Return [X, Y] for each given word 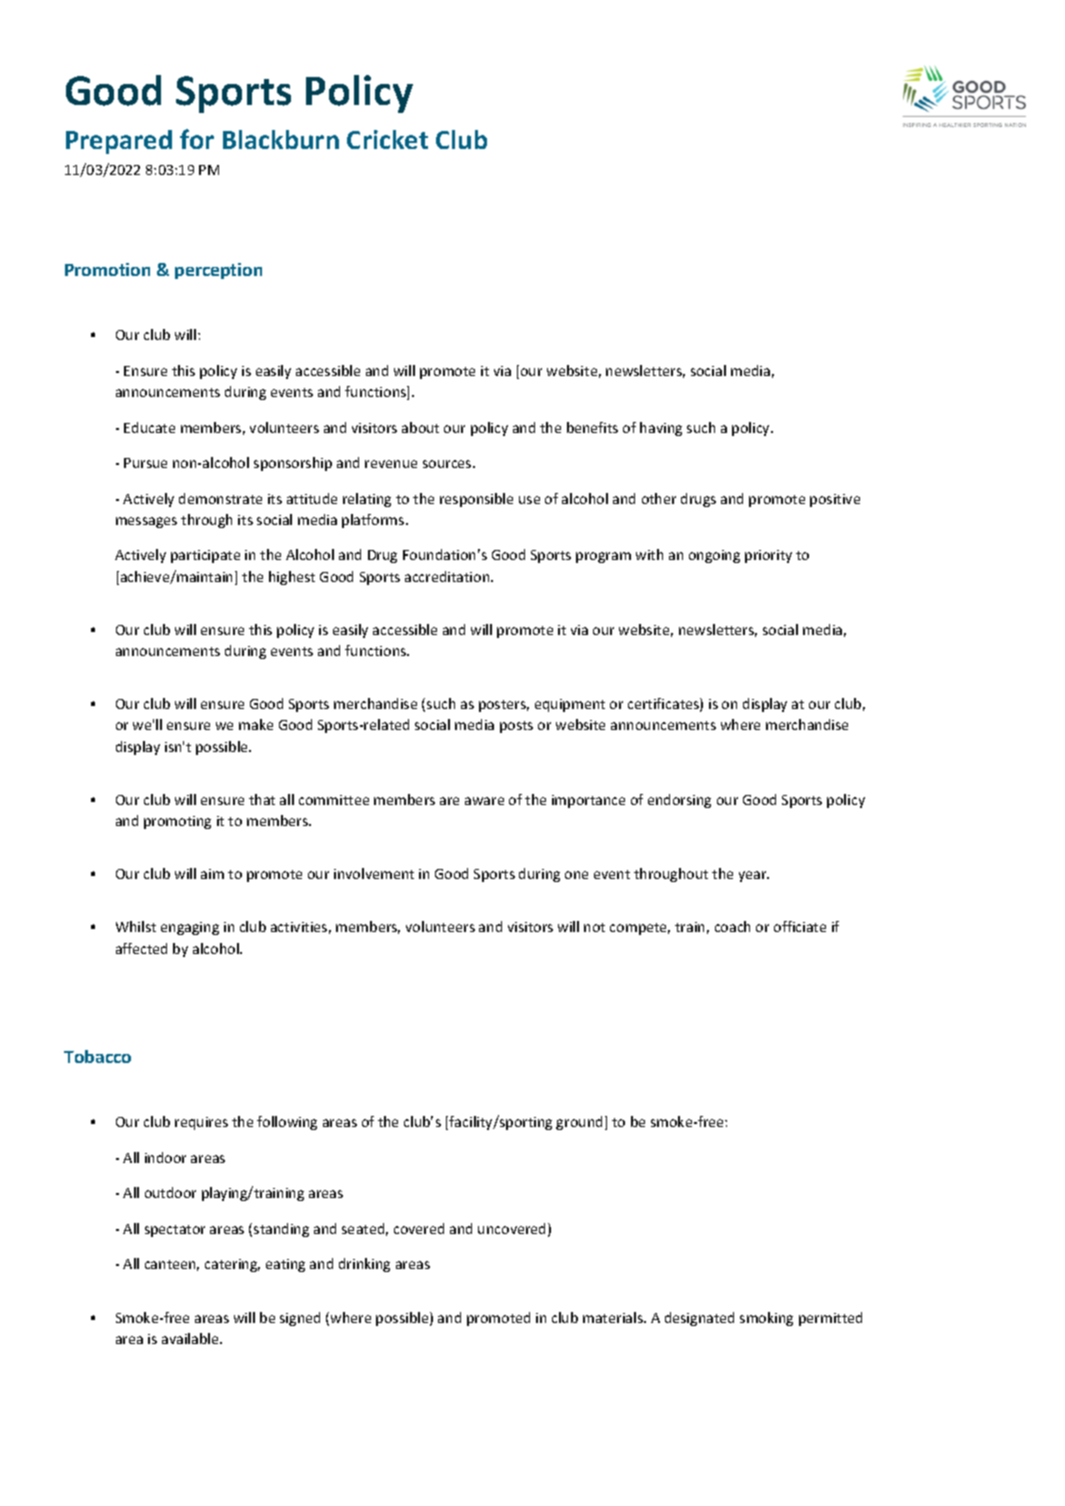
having [661, 429]
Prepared [119, 142]
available [191, 1338]
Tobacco [97, 1056]
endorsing [679, 801]
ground [579, 1123]
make [256, 724]
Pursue [145, 463]
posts [516, 727]
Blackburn [281, 139]
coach [732, 926]
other [659, 498]
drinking [364, 1265]
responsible [476, 500]
